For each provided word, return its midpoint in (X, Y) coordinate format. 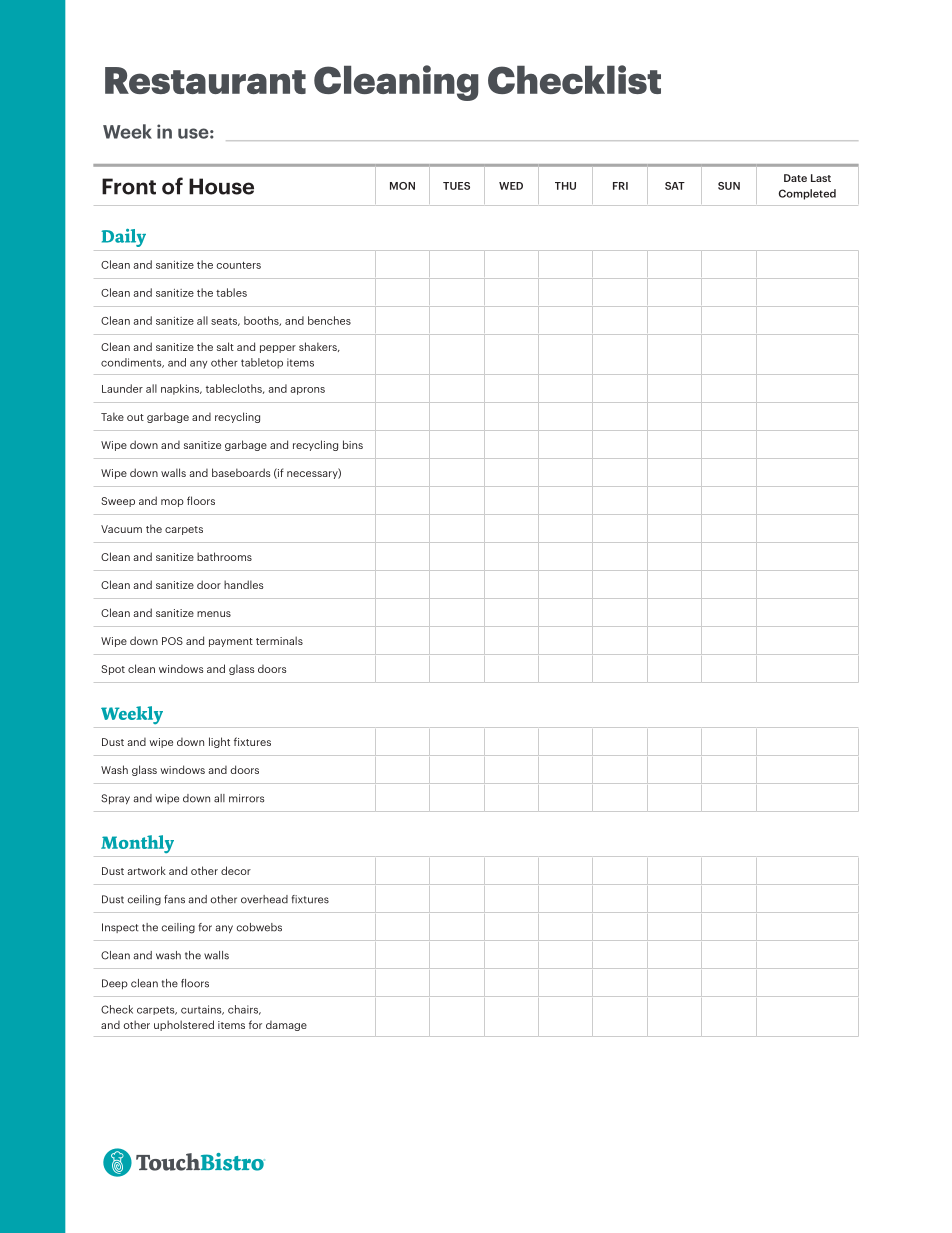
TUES (456, 186)
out (135, 417)
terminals (279, 640)
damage (286, 1026)
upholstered (184, 1025)
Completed (807, 194)
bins (353, 444)
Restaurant (205, 80)
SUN (729, 186)
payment (231, 642)
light (219, 742)
